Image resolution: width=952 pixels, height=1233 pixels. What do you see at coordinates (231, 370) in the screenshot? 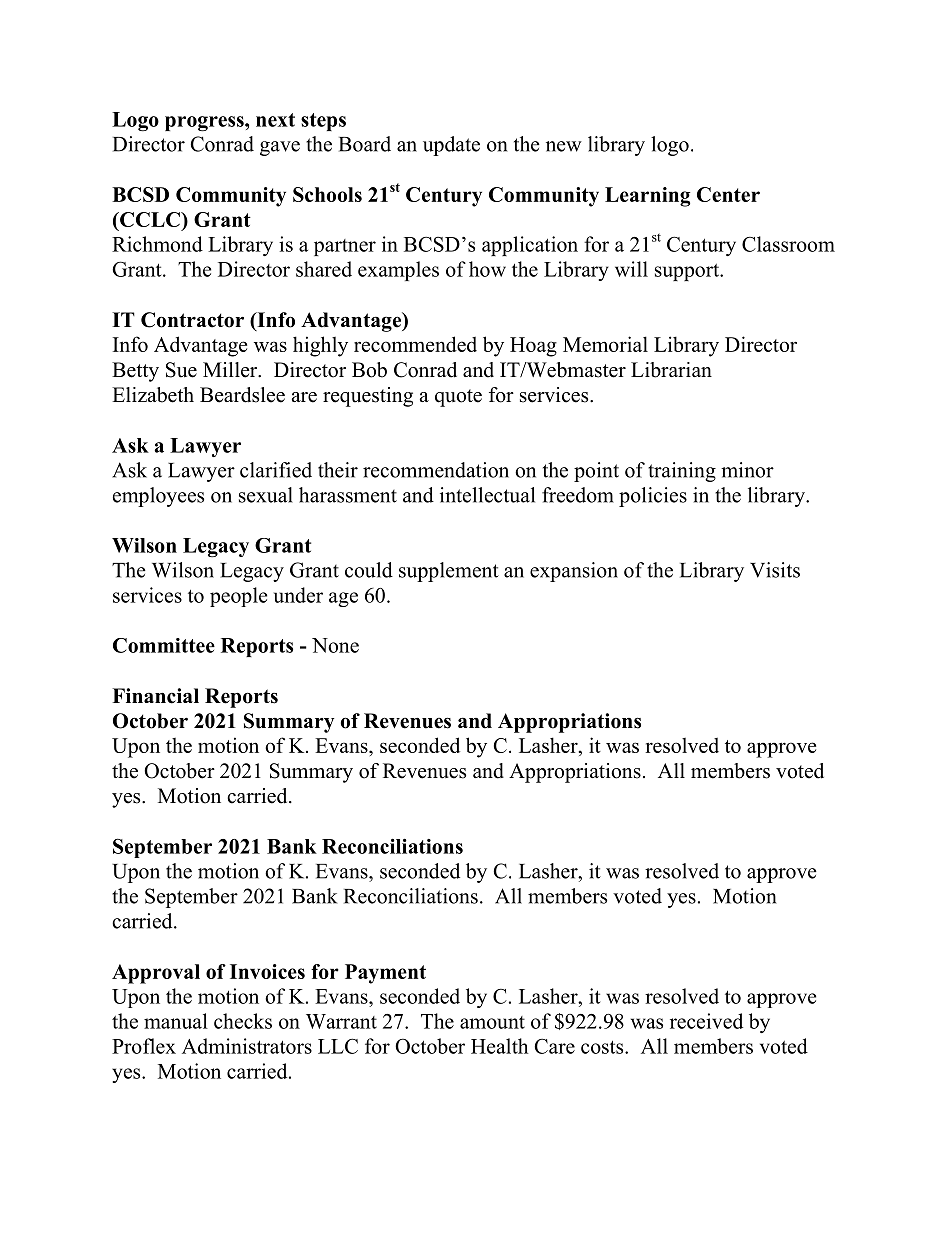
I see `Miller` at bounding box center [231, 370].
